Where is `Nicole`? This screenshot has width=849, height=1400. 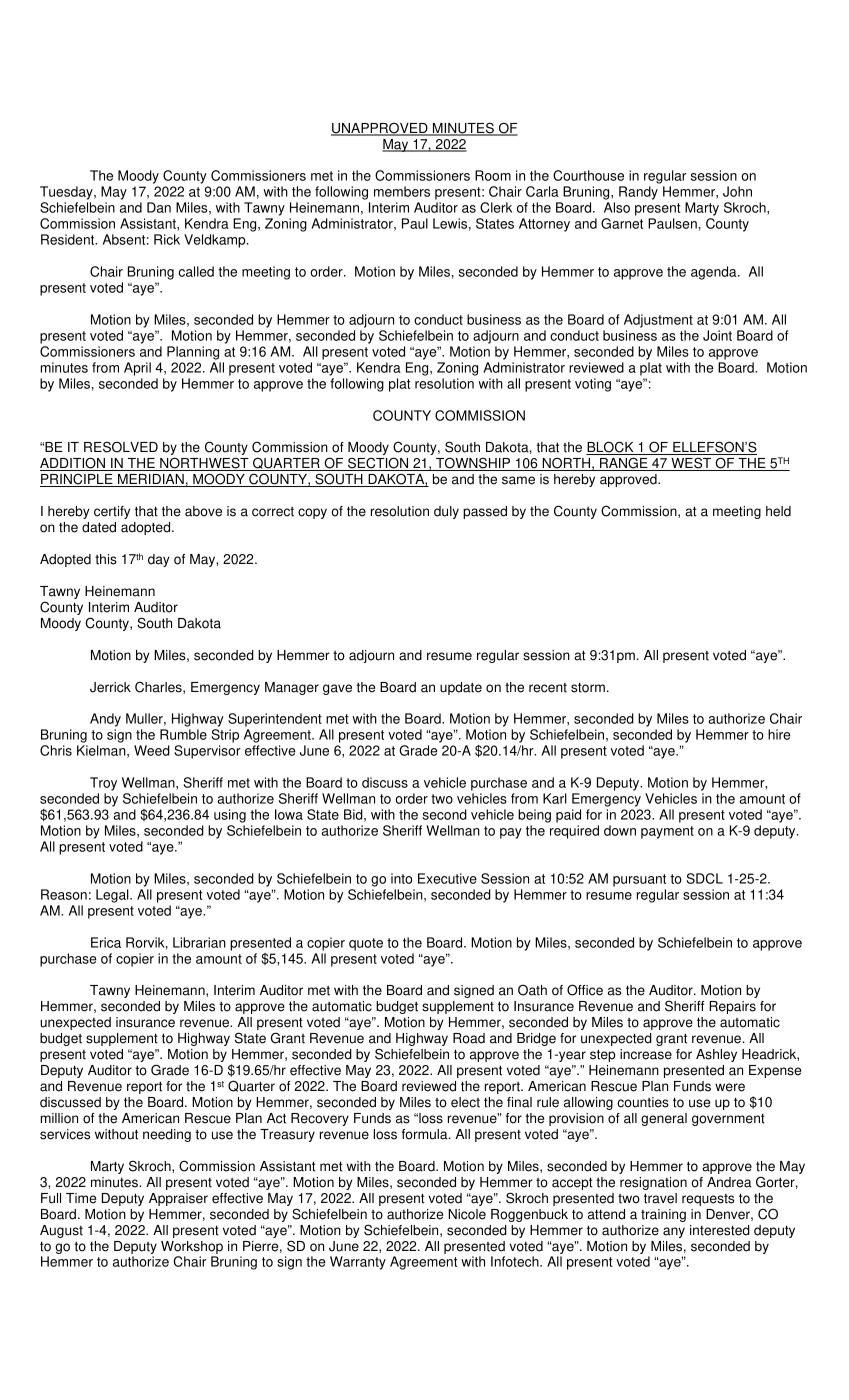 Nicole is located at coordinates (467, 1214).
